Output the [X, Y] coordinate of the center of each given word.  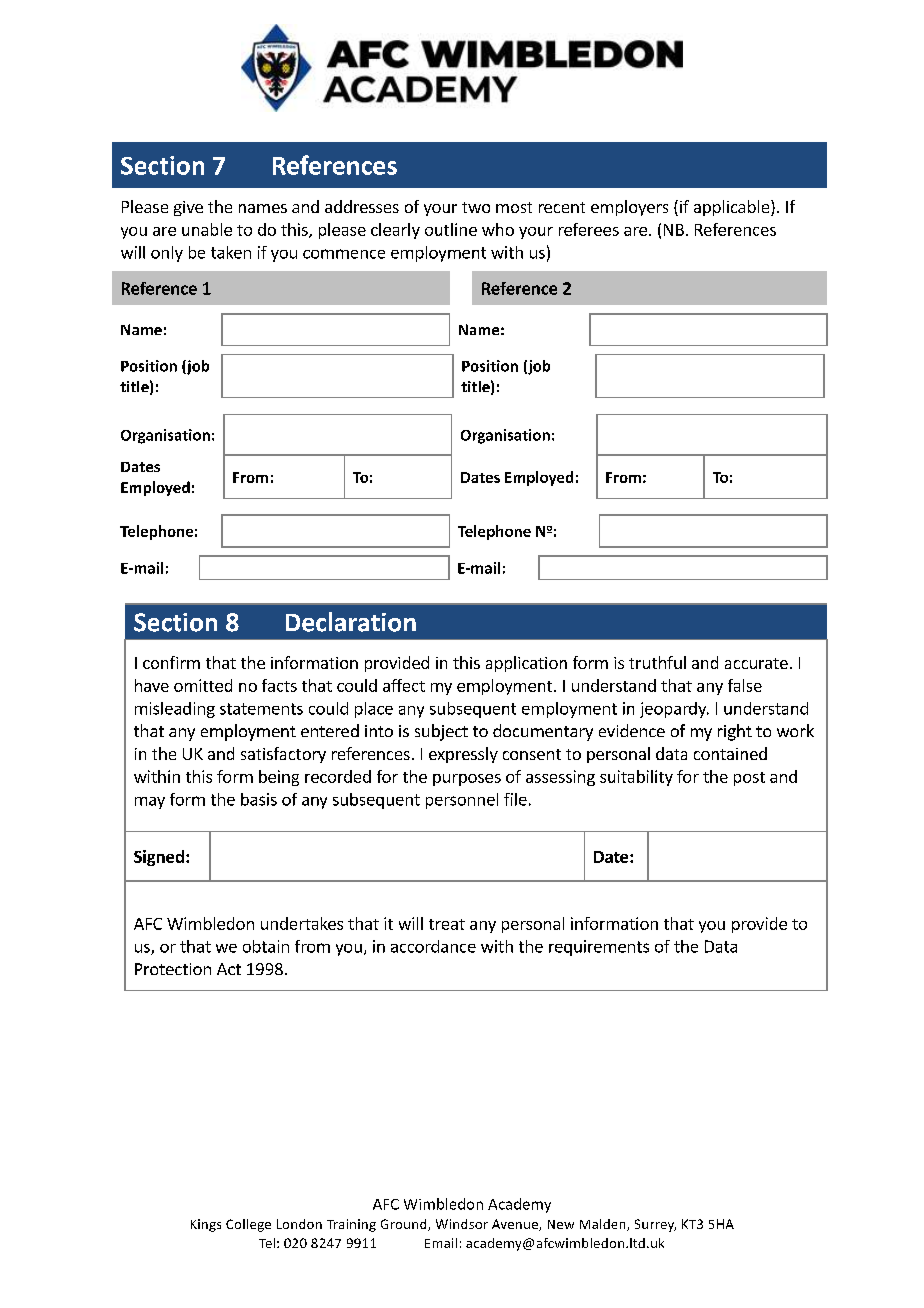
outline [451, 229]
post [749, 779]
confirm [171, 662]
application [526, 664]
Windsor [462, 1224]
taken [231, 252]
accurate [756, 663]
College [248, 1225]
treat [447, 924]
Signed [159, 858]
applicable [731, 208]
